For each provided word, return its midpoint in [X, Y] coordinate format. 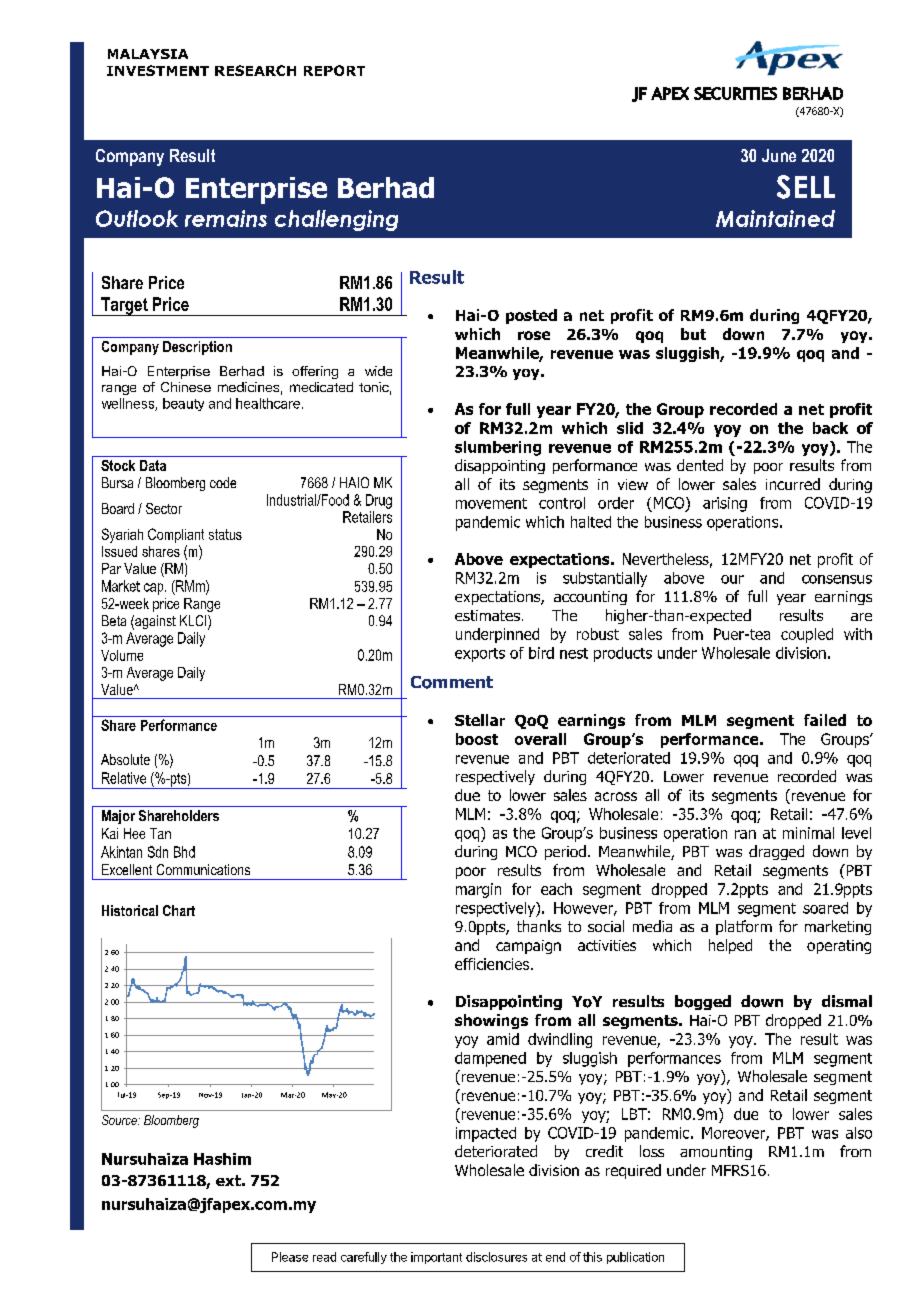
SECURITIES [735, 93]
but [693, 334]
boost [477, 739]
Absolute [125, 759]
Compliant [176, 535]
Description [197, 348]
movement [491, 503]
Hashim [222, 1159]
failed [825, 720]
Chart [179, 910]
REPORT [334, 70]
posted [531, 316]
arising [725, 504]
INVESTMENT [158, 70]
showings [491, 1021]
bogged [703, 1002]
